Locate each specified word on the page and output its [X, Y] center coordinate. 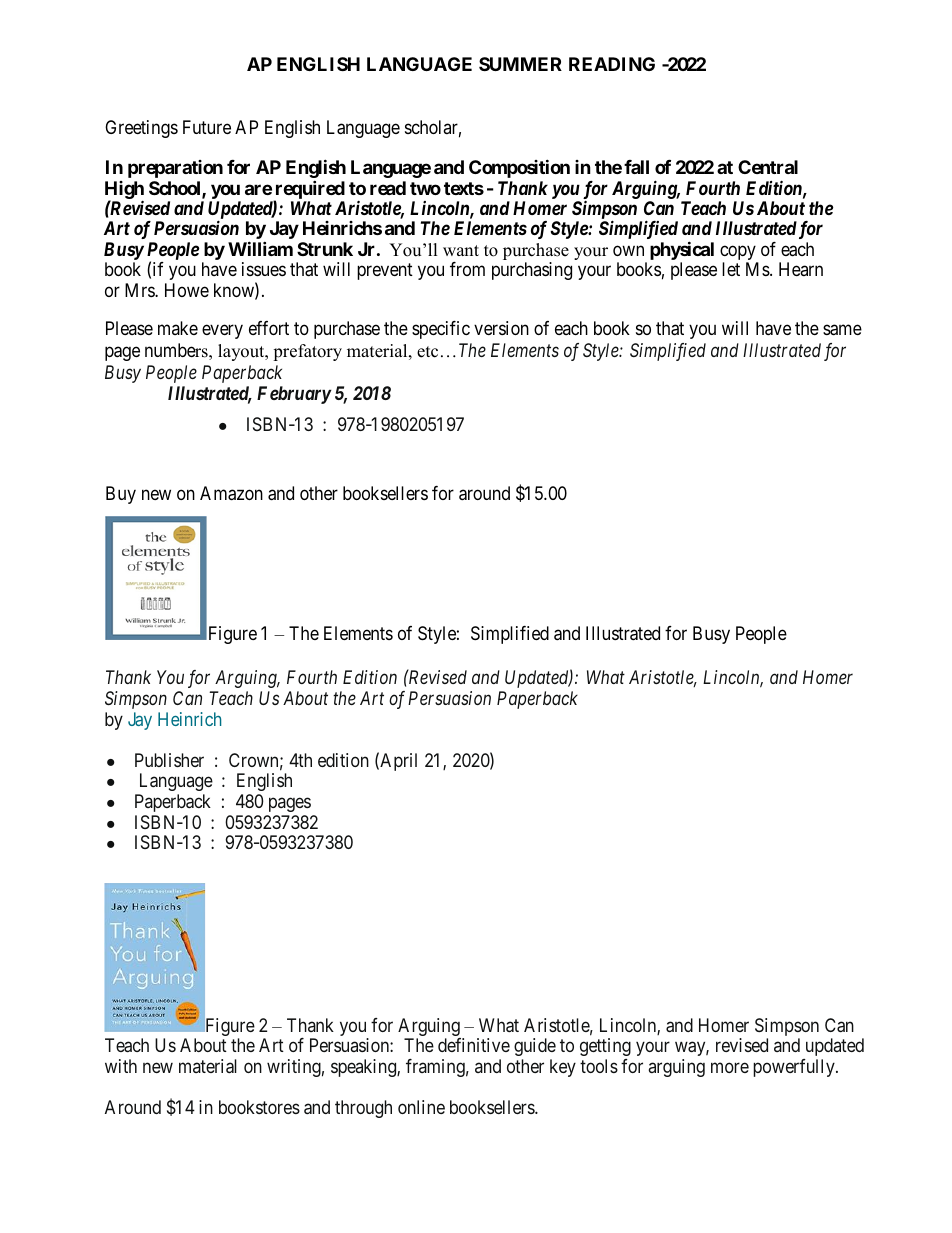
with [121, 1066]
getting [605, 1047]
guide [535, 1047]
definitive [474, 1045]
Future [207, 127]
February [294, 395]
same [842, 330]
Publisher [169, 760]
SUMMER [520, 64]
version [501, 328]
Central [768, 167]
